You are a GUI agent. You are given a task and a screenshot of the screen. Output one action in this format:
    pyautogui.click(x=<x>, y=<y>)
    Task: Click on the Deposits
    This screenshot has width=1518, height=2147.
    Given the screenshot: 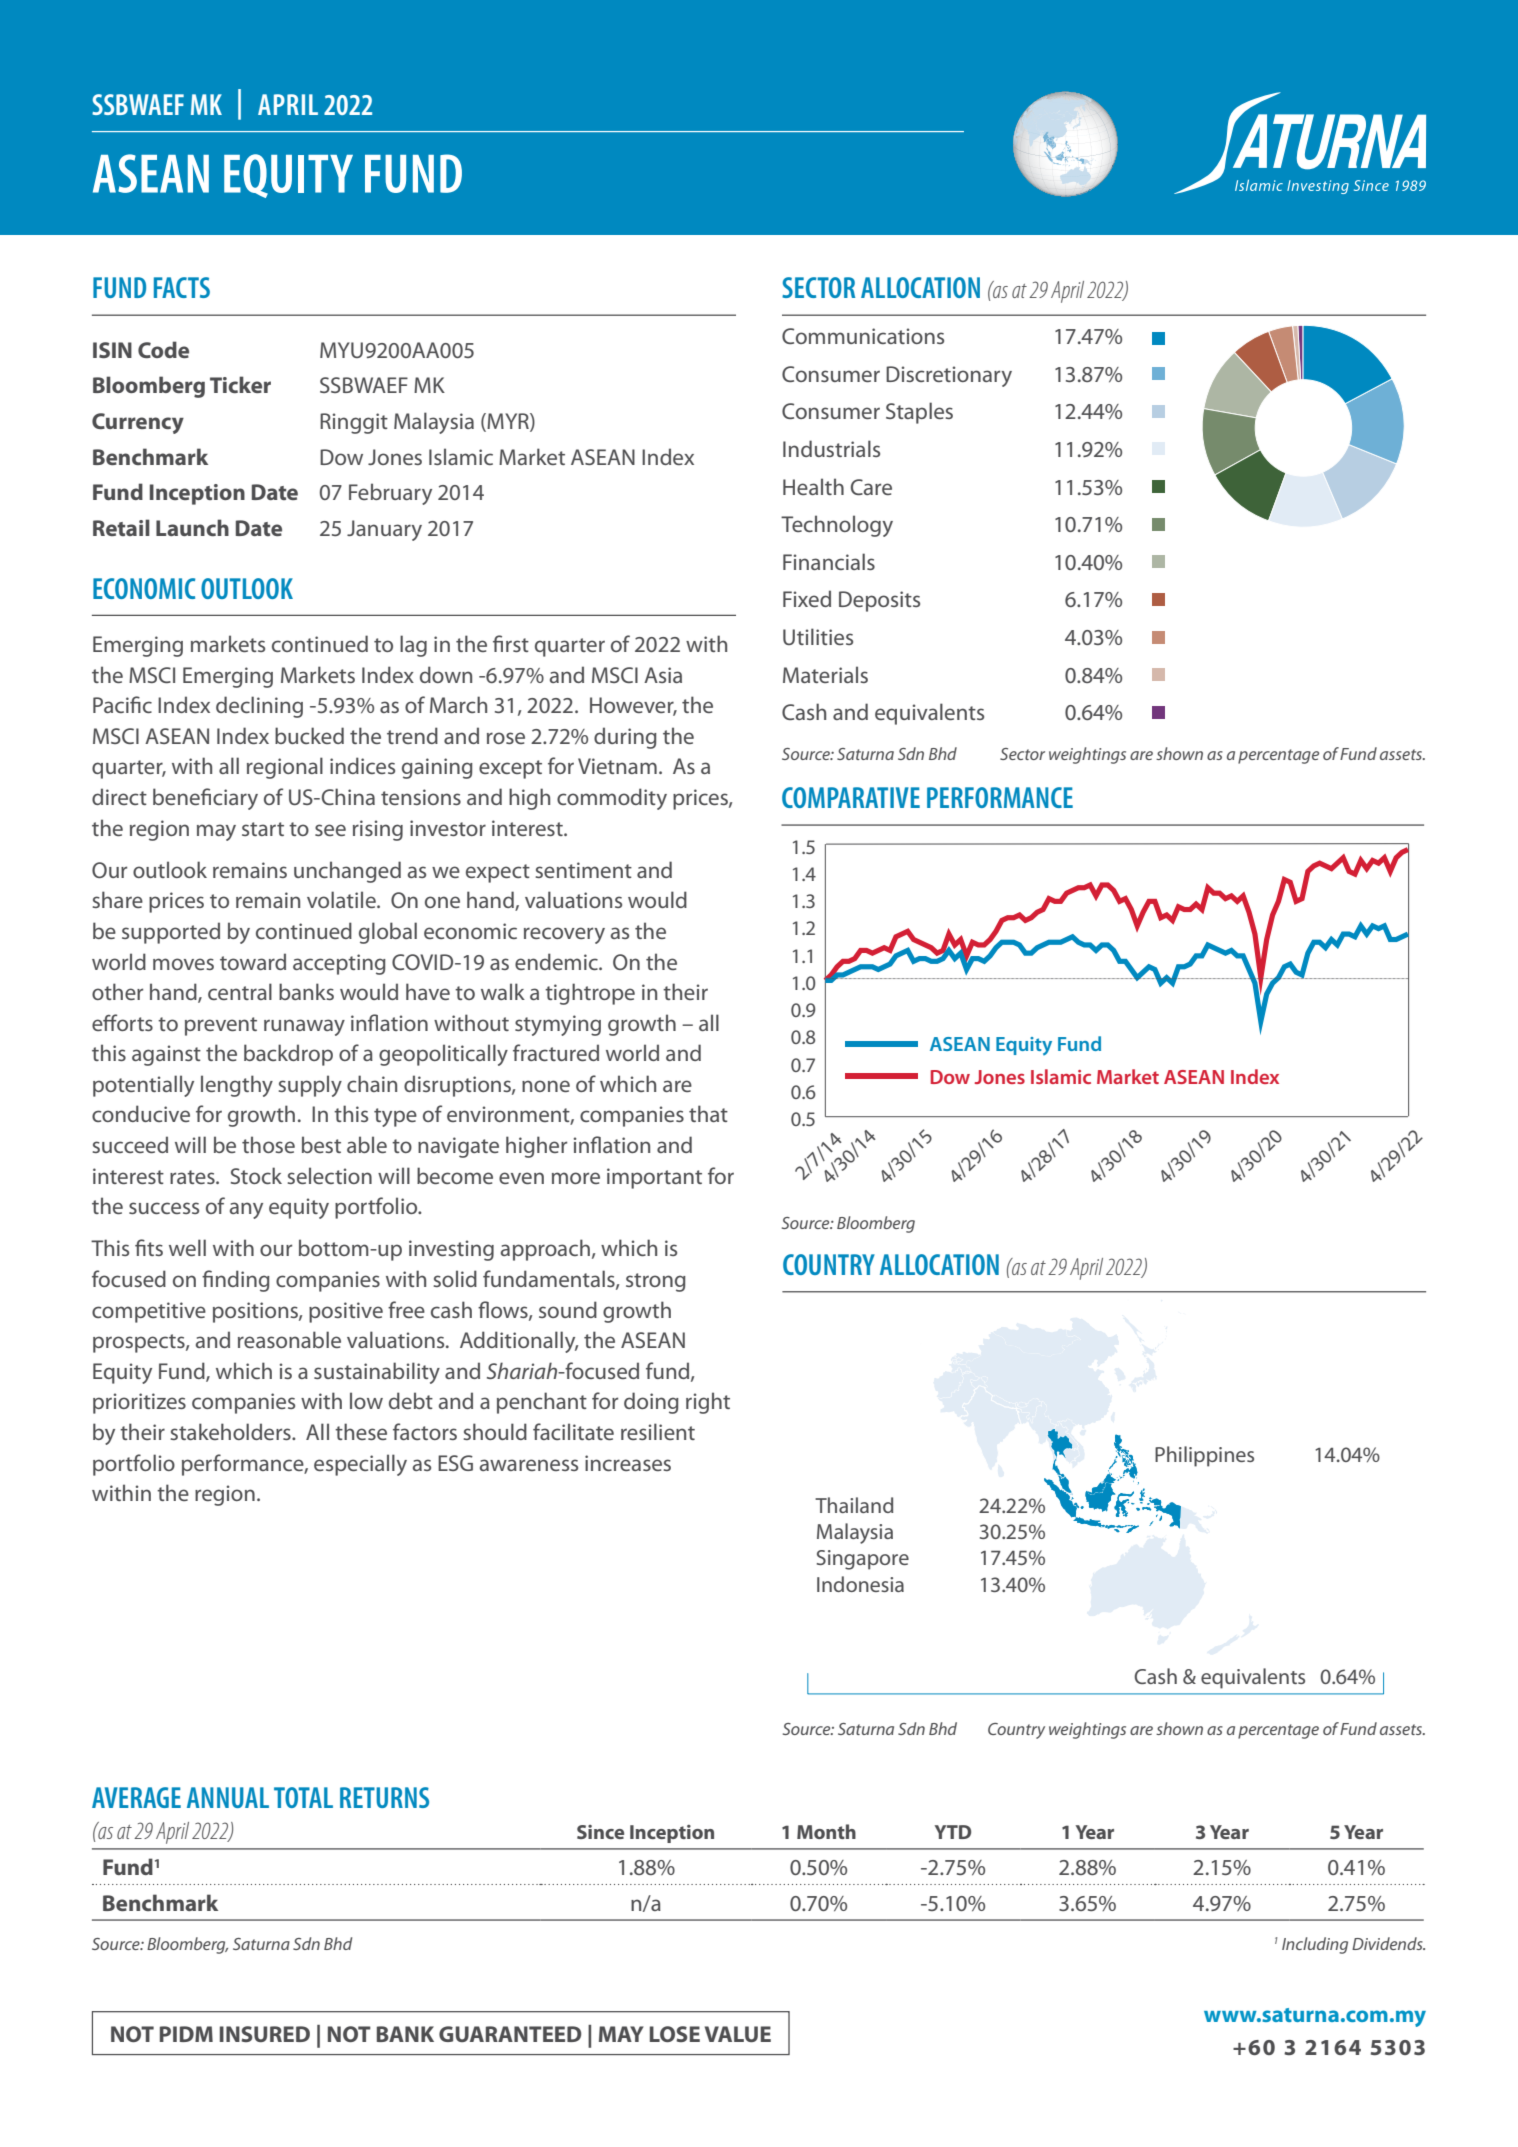 What is the action you would take?
    pyautogui.click(x=879, y=601)
